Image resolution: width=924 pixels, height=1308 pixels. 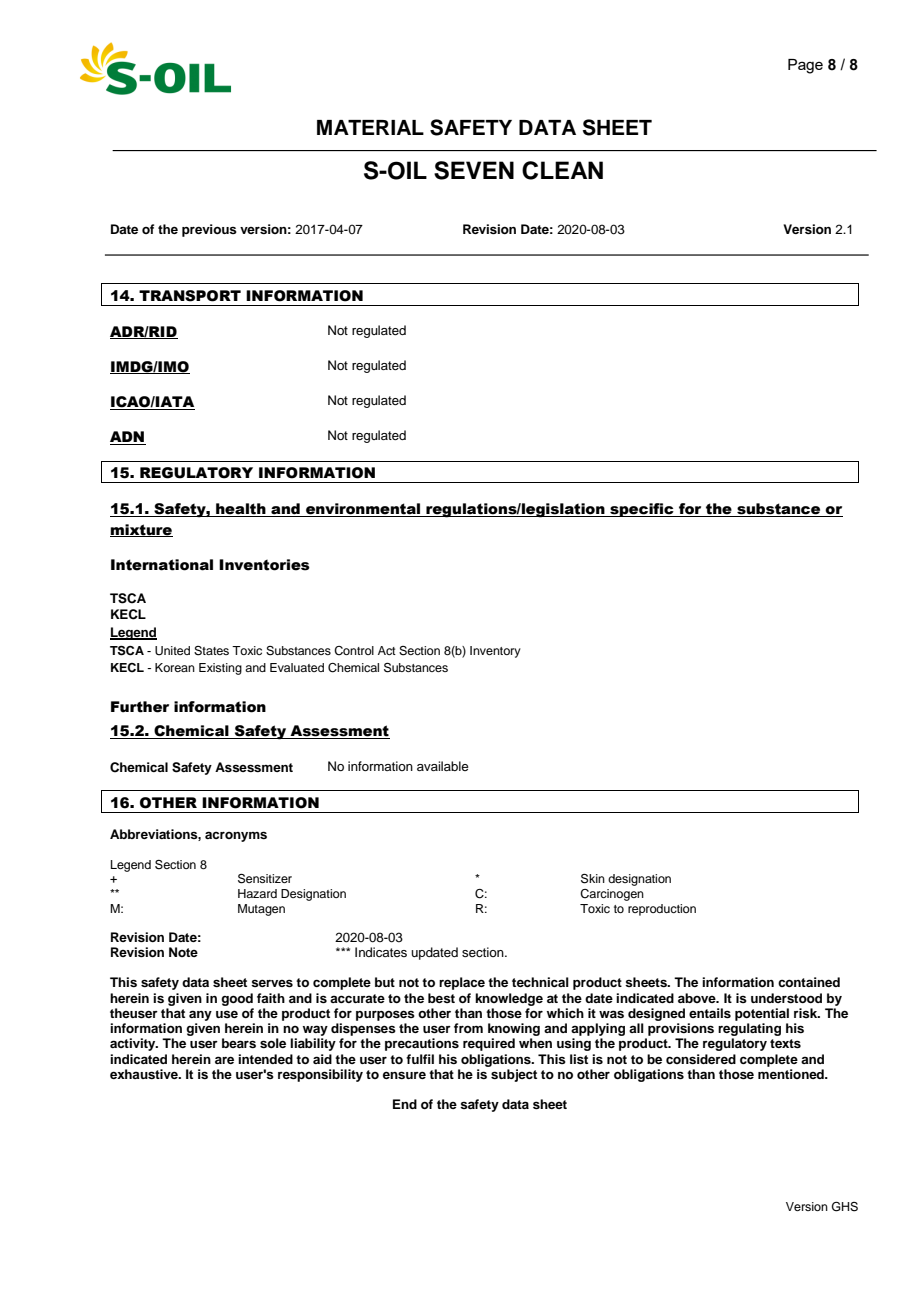 What do you see at coordinates (805, 66) in the document?
I see `Page` at bounding box center [805, 66].
